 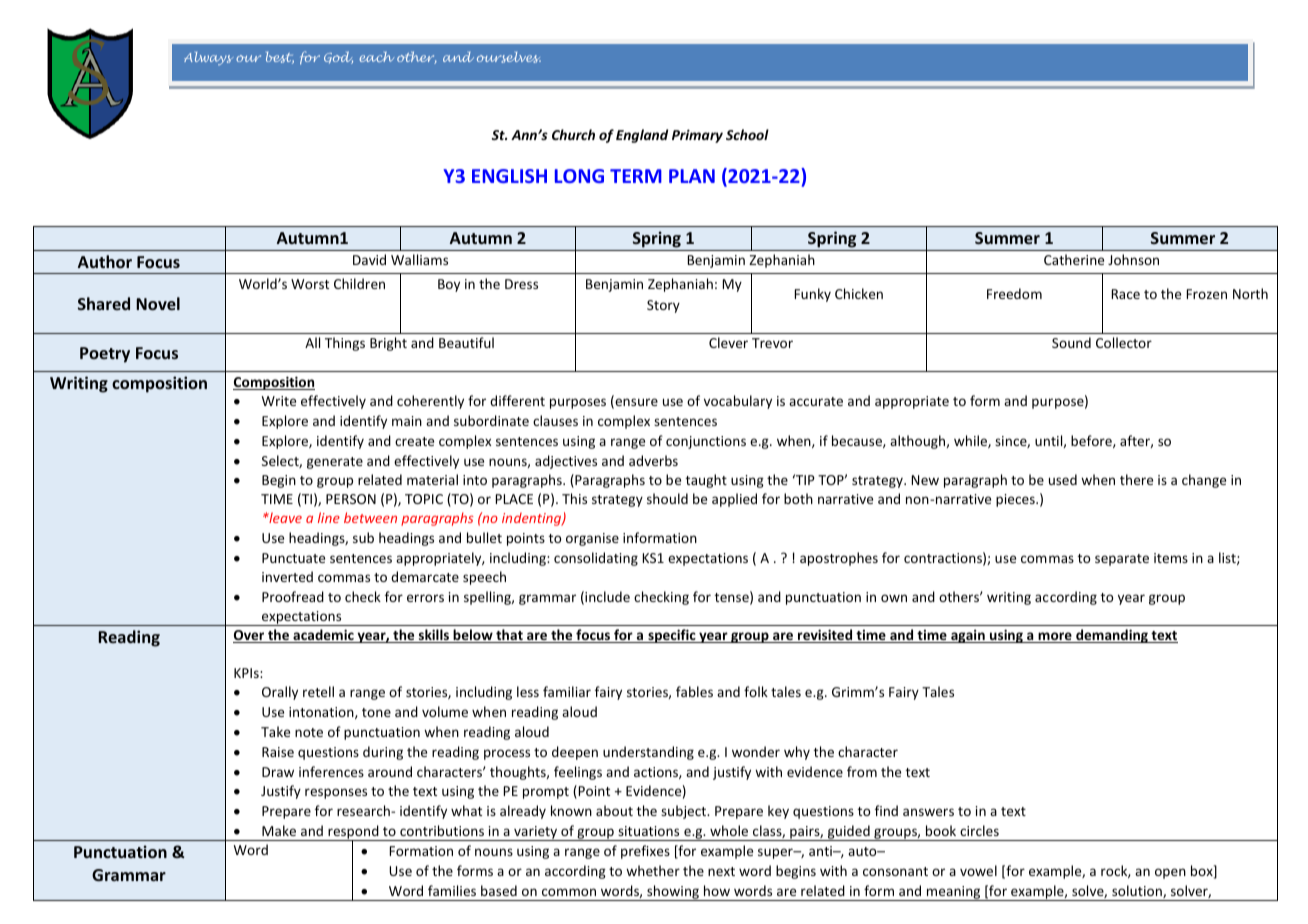 What do you see at coordinates (697, 136) in the screenshot?
I see `Primary` at bounding box center [697, 136].
